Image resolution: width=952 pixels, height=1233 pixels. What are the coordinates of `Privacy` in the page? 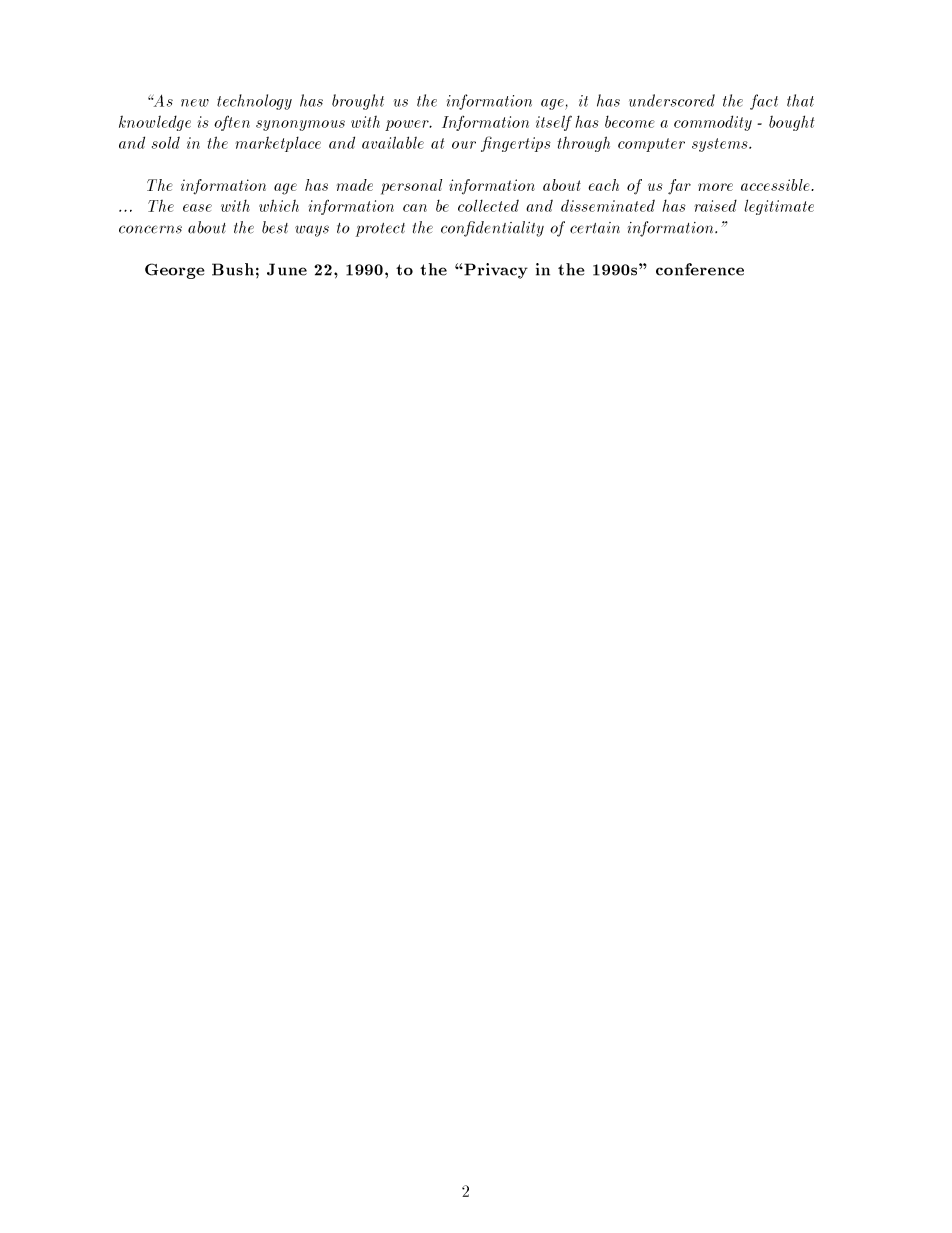 It's located at (495, 271).
